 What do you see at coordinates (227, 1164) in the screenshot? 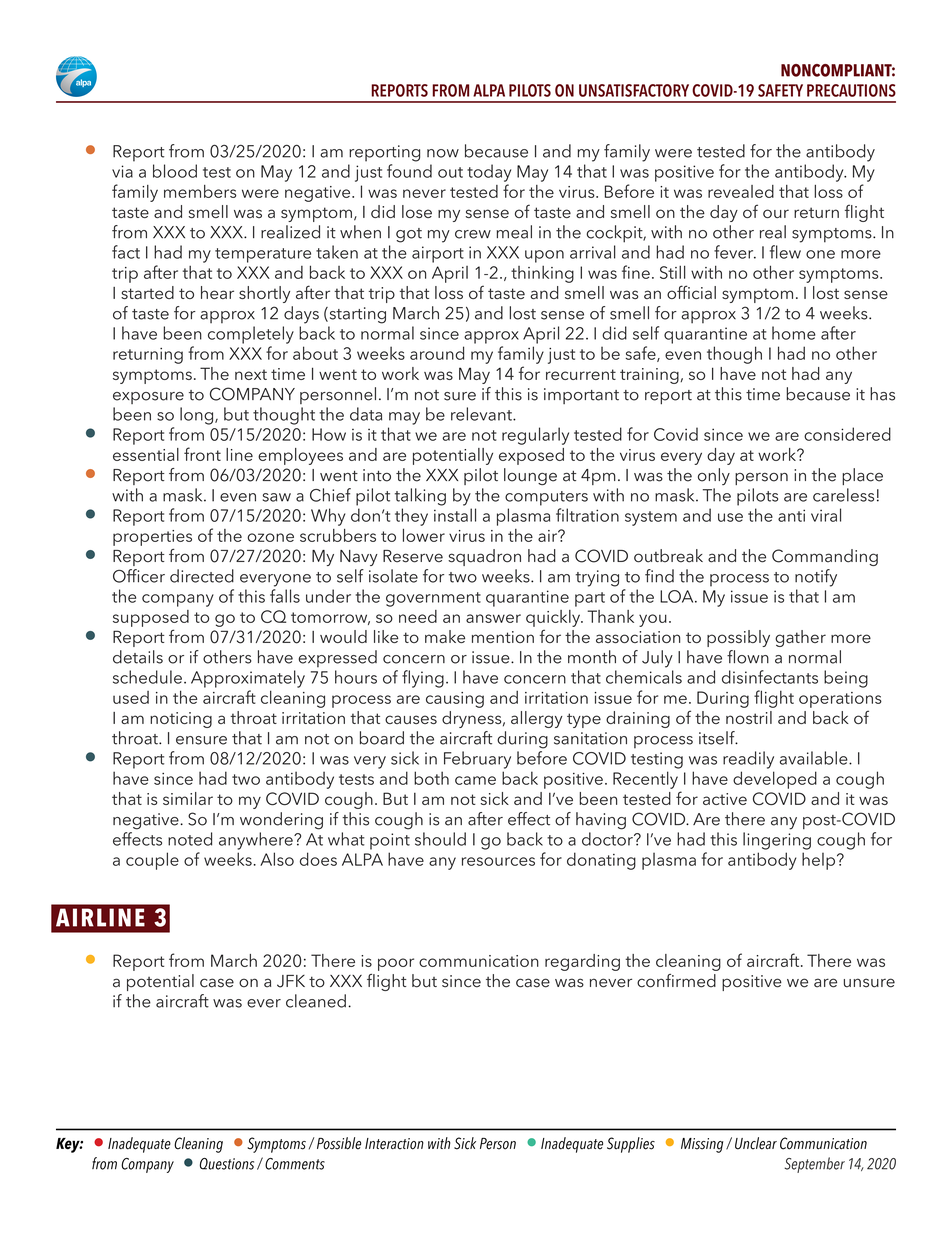
I see `Questions` at bounding box center [227, 1164].
